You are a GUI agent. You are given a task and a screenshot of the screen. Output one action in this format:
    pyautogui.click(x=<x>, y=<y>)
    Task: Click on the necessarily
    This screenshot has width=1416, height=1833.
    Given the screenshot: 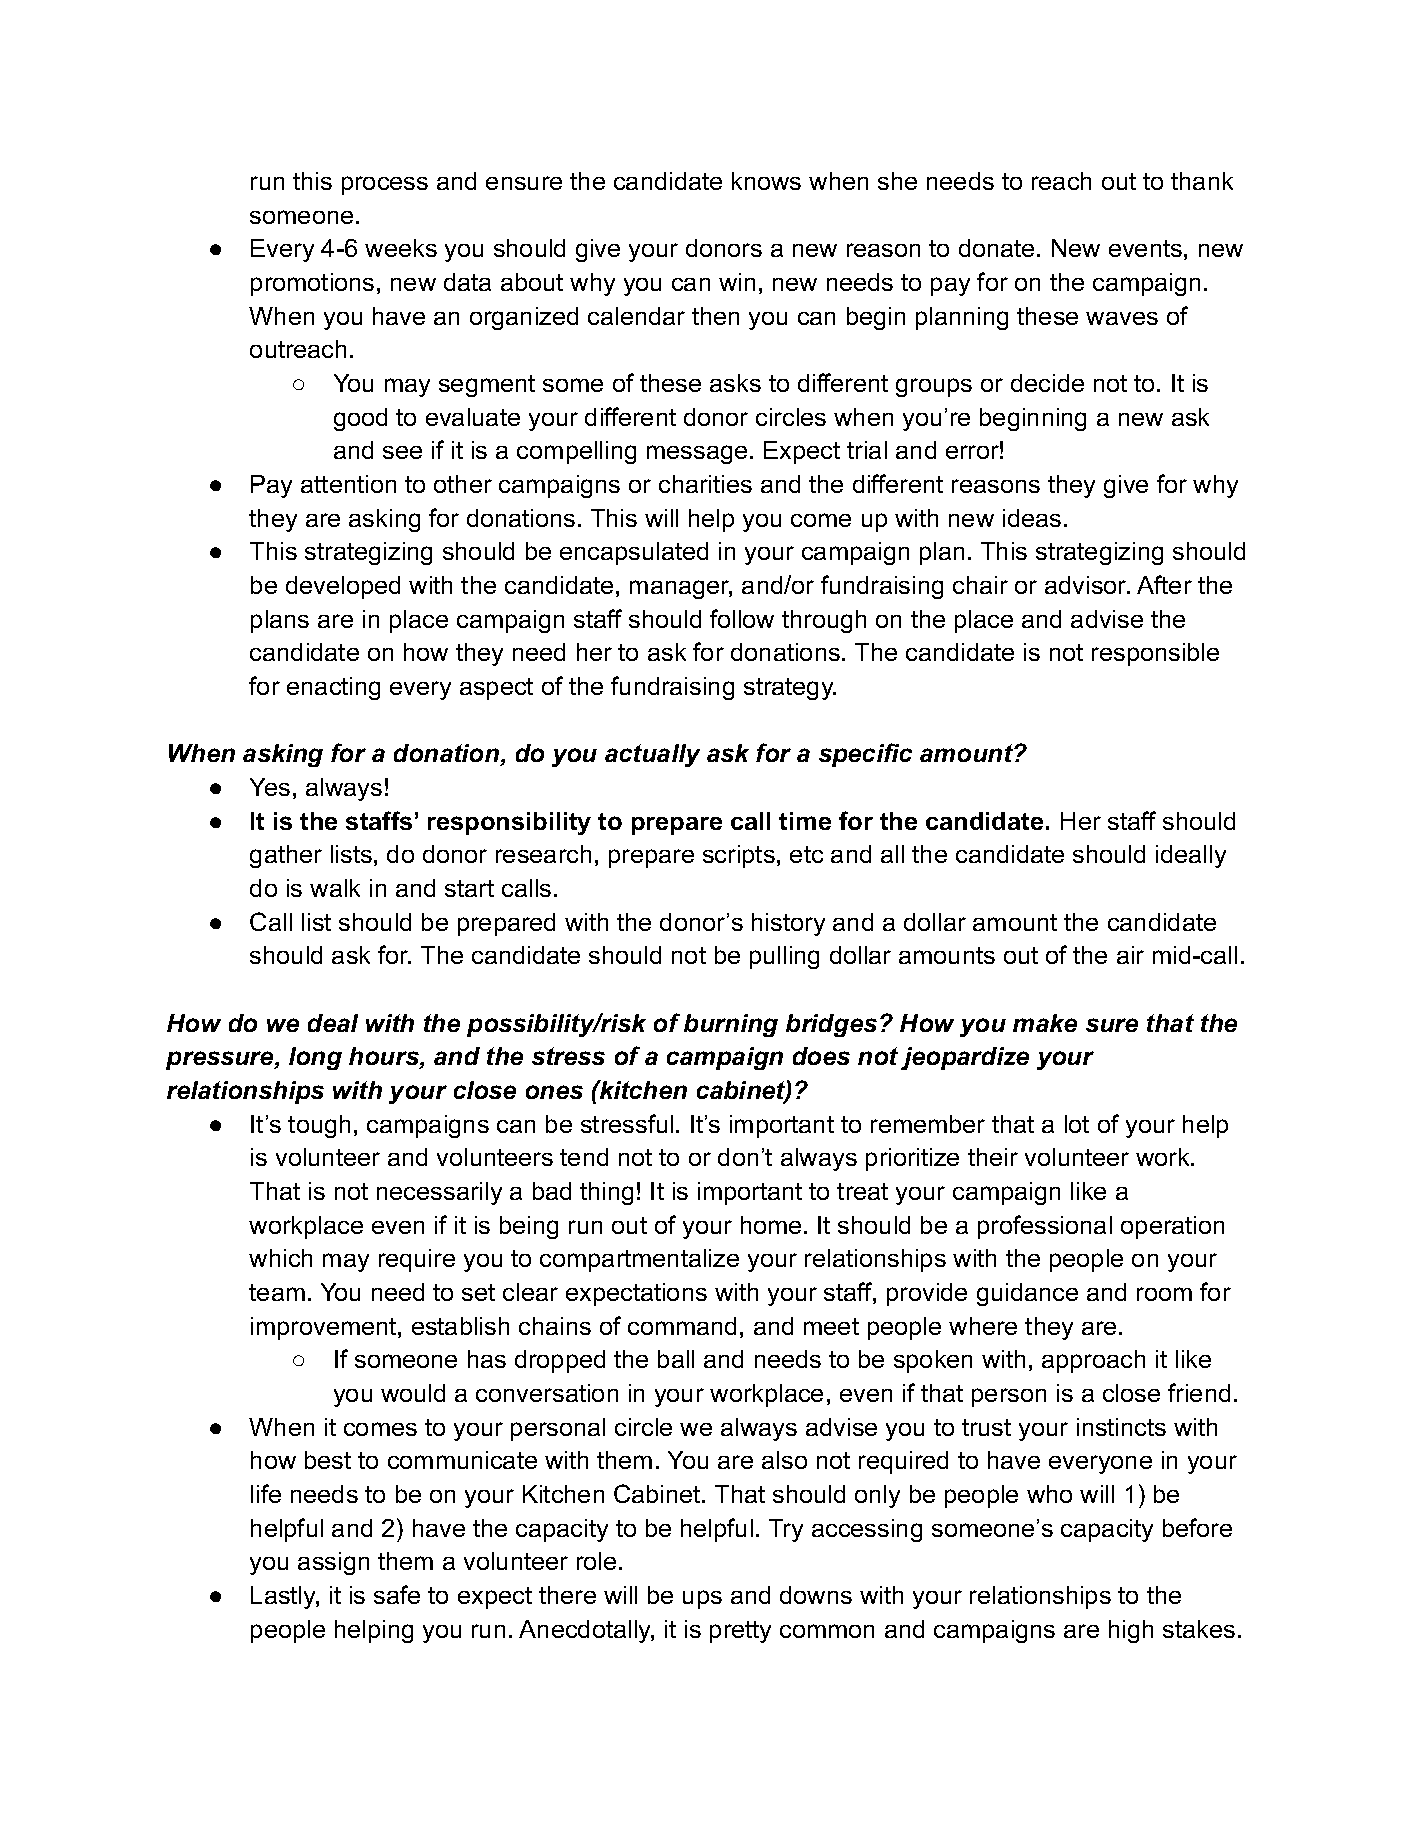 What is the action you would take?
    pyautogui.click(x=439, y=1193)
